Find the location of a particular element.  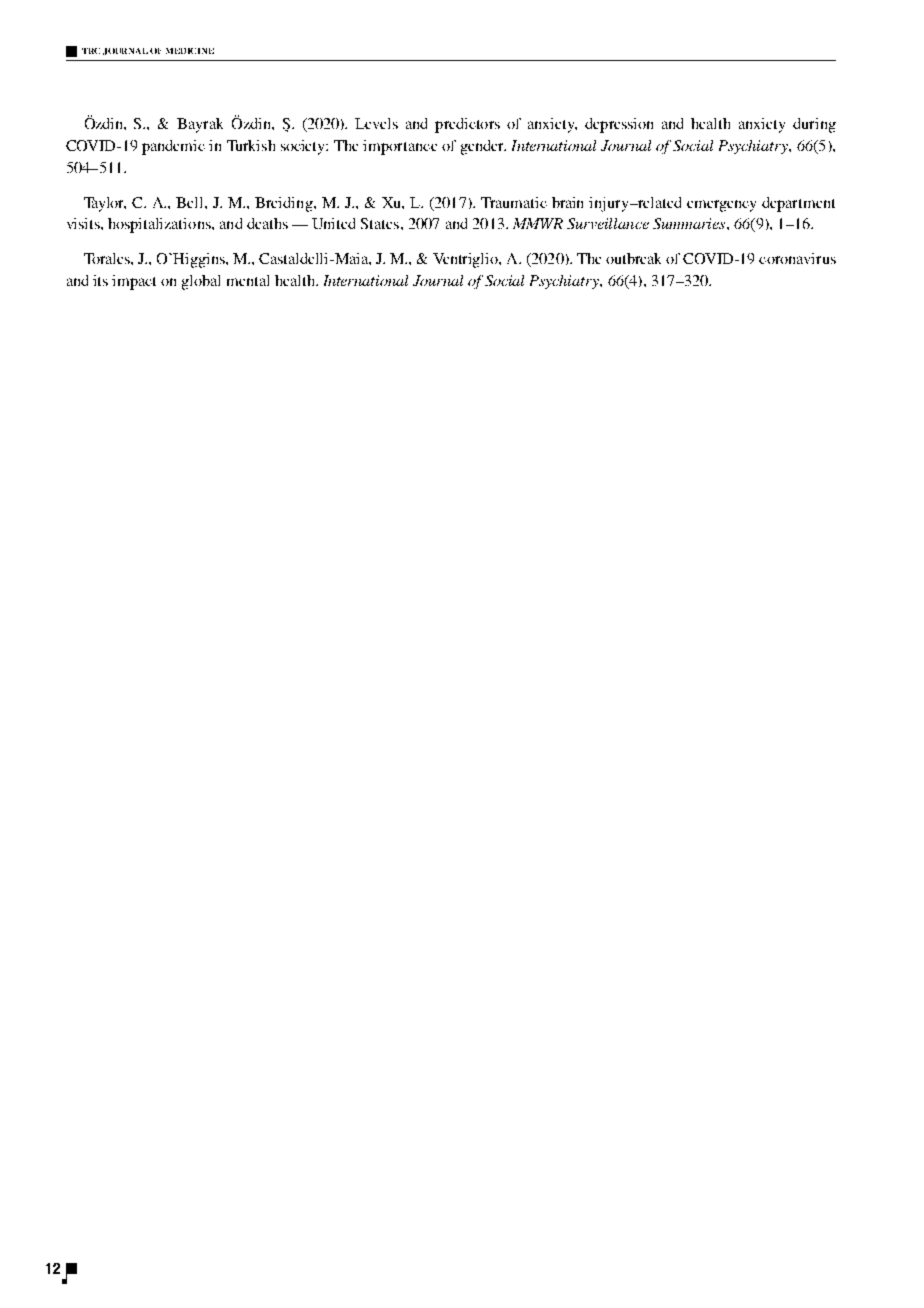

during is located at coordinates (814, 125).
